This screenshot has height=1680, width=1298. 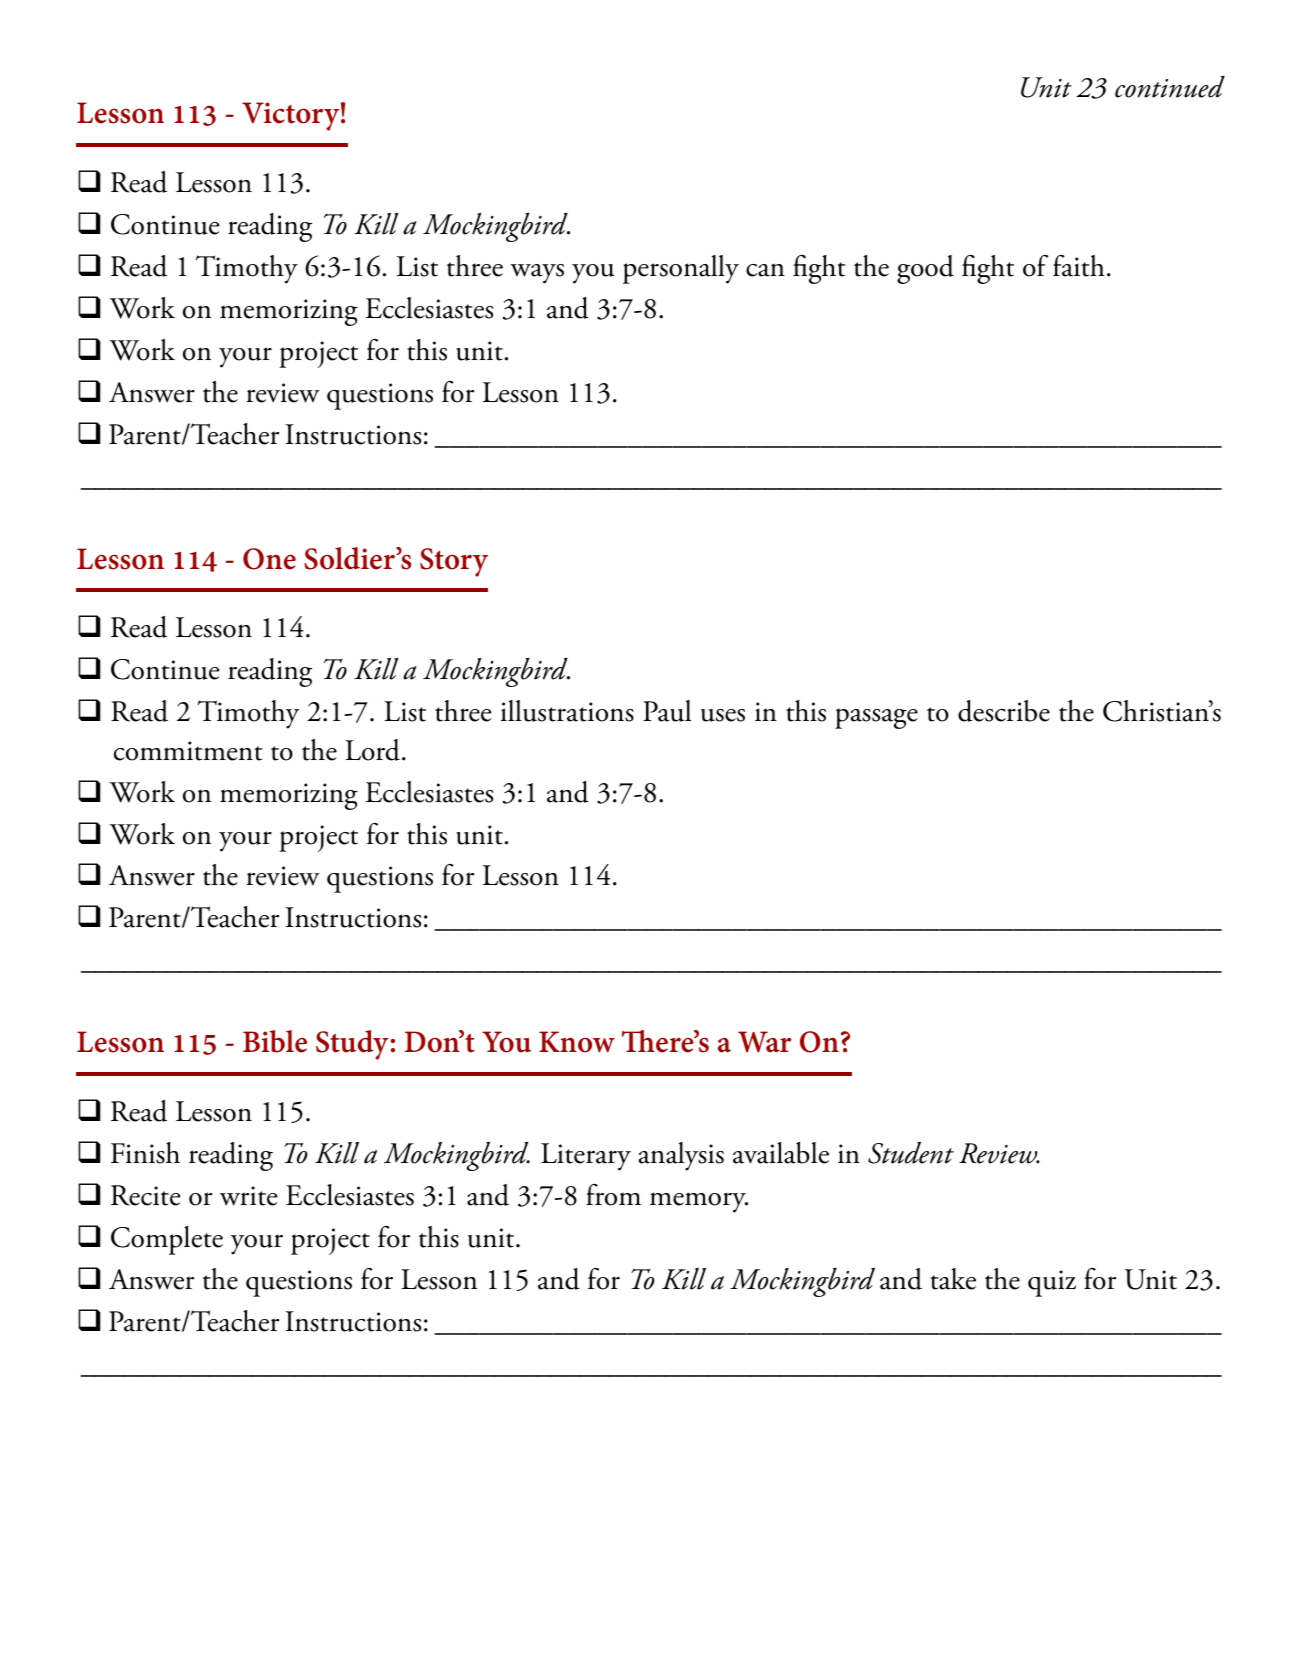 I want to click on personally, so click(x=681, y=269).
